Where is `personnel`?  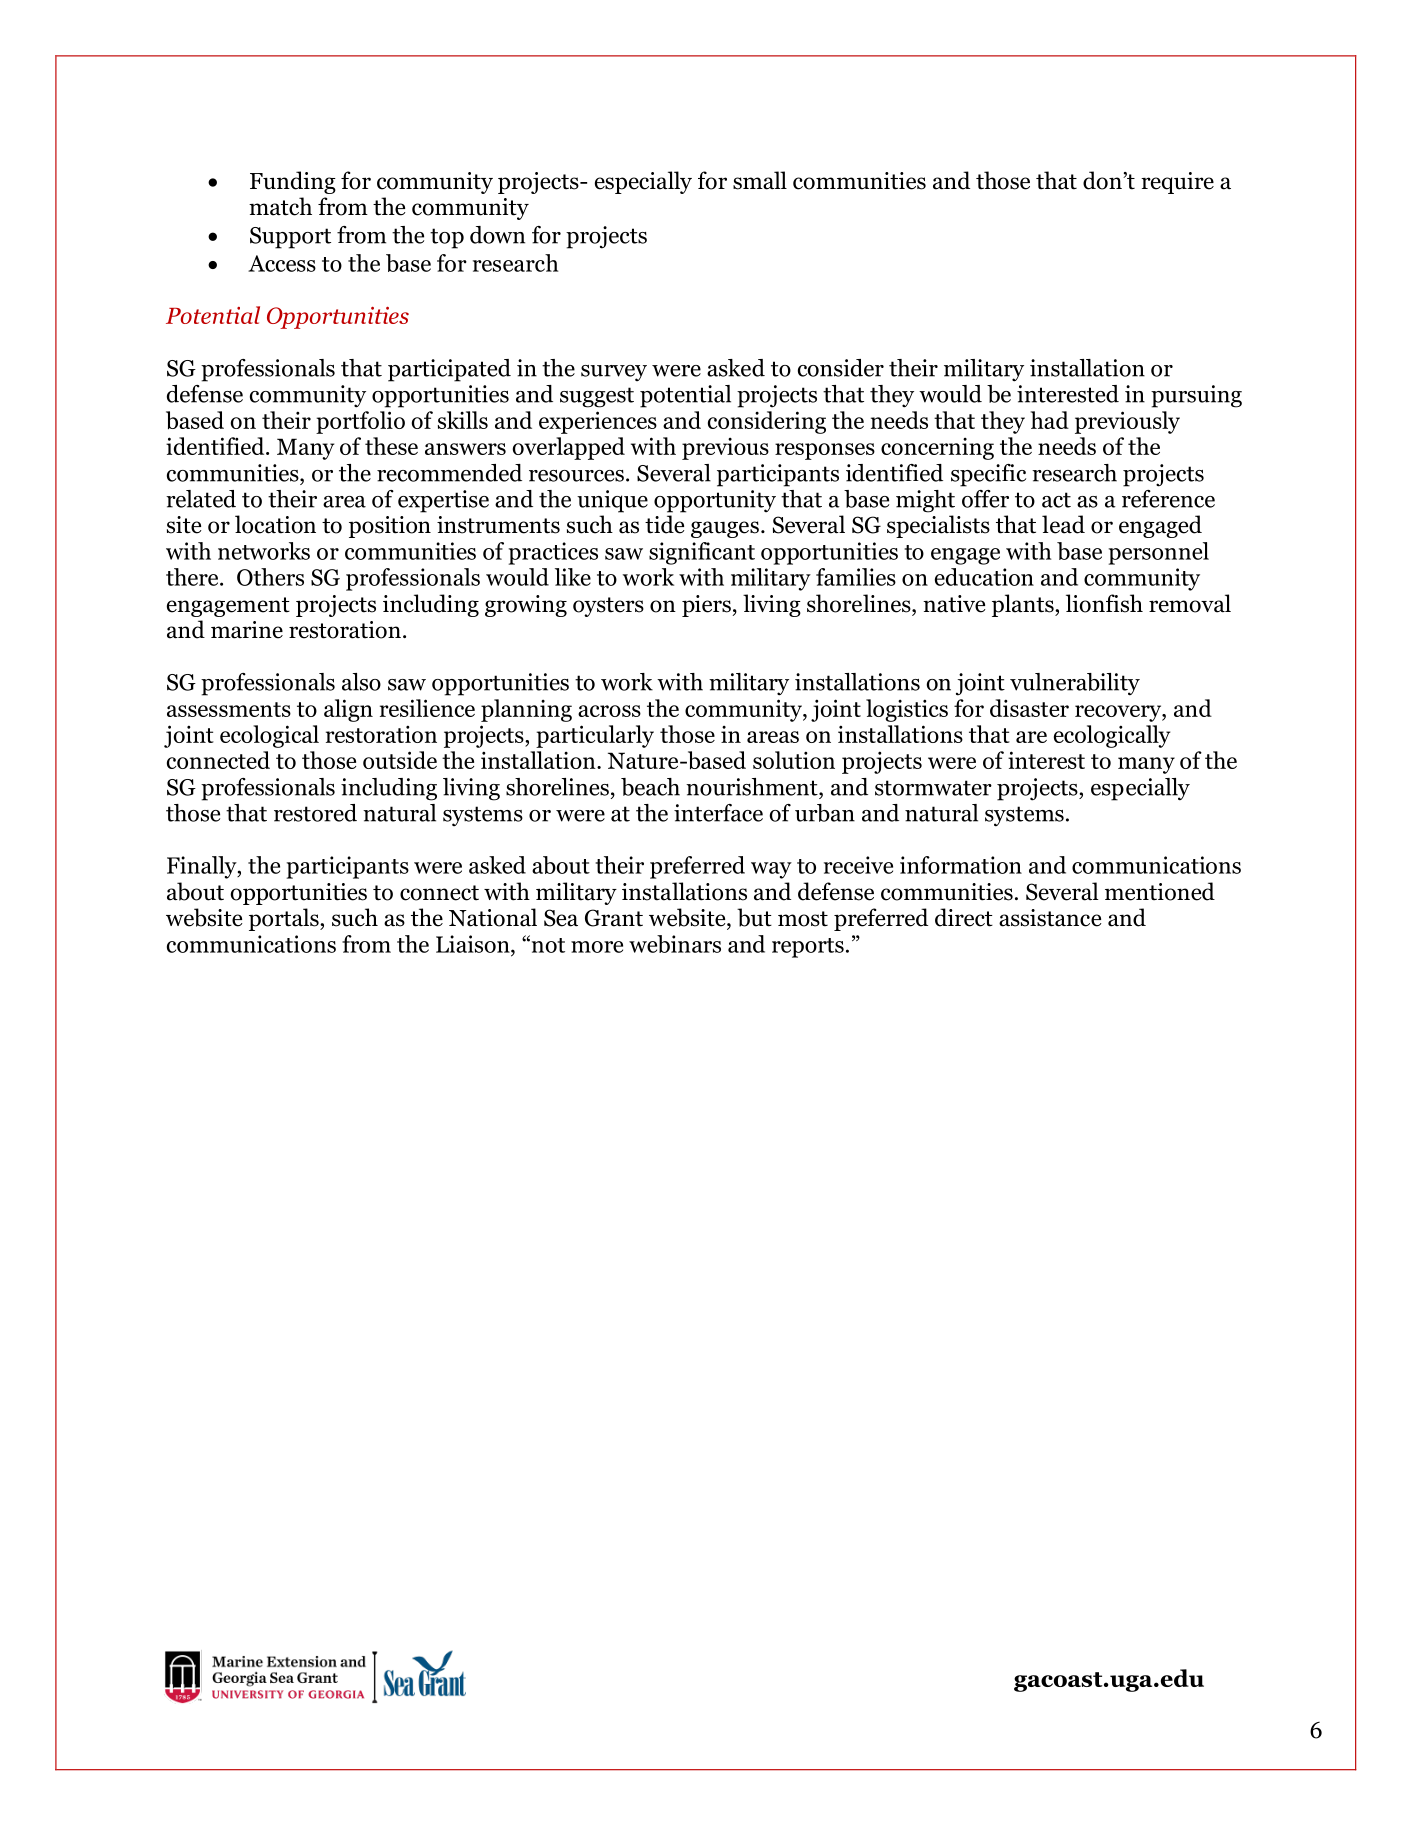
personnel is located at coordinates (1159, 553).
